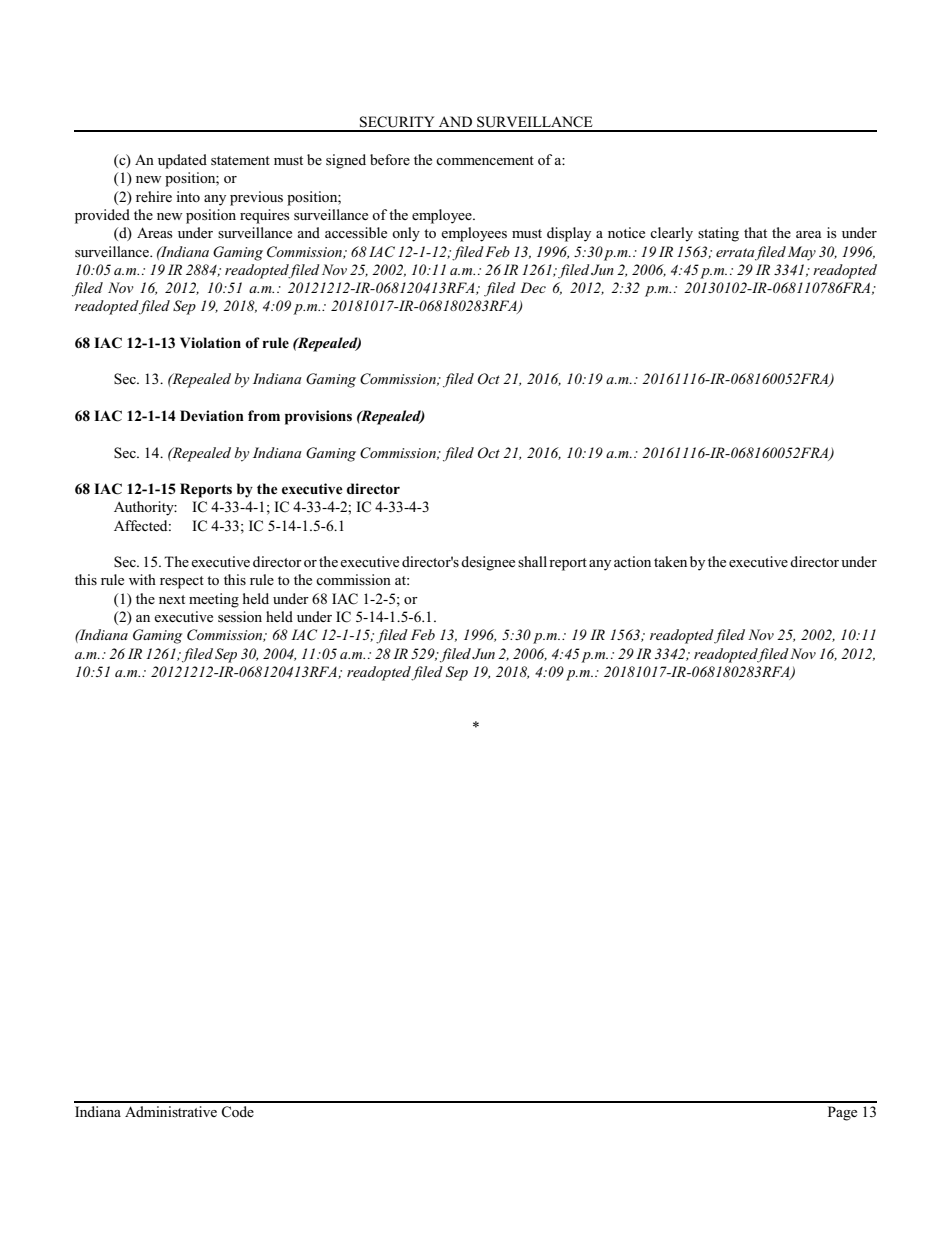 This screenshot has width=952, height=1233. What do you see at coordinates (485, 160) in the screenshot?
I see `commencement` at bounding box center [485, 160].
